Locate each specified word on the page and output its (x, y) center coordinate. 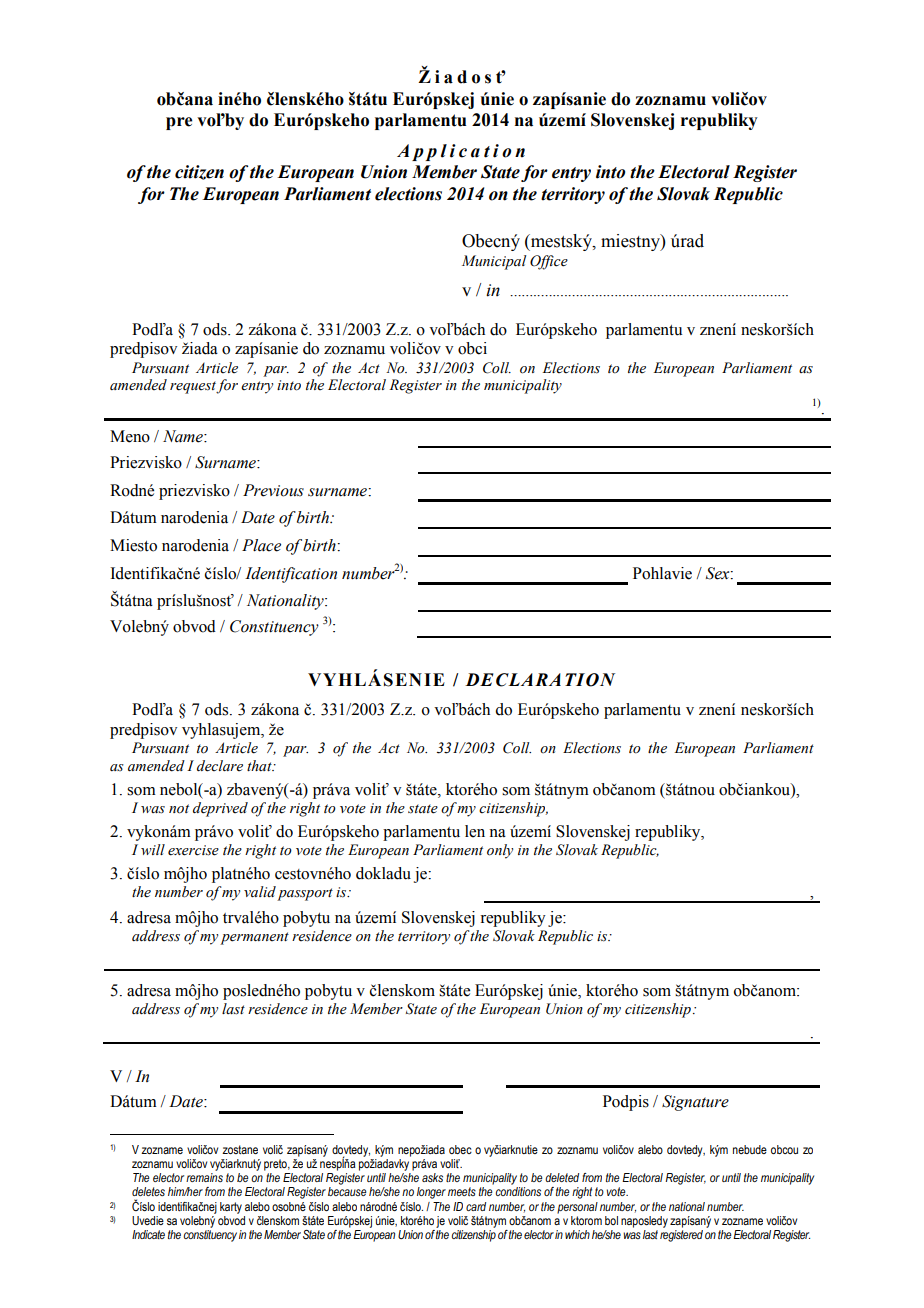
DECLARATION (540, 680)
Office (549, 262)
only (500, 851)
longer (431, 1193)
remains (204, 1177)
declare (220, 766)
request (193, 387)
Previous (273, 490)
